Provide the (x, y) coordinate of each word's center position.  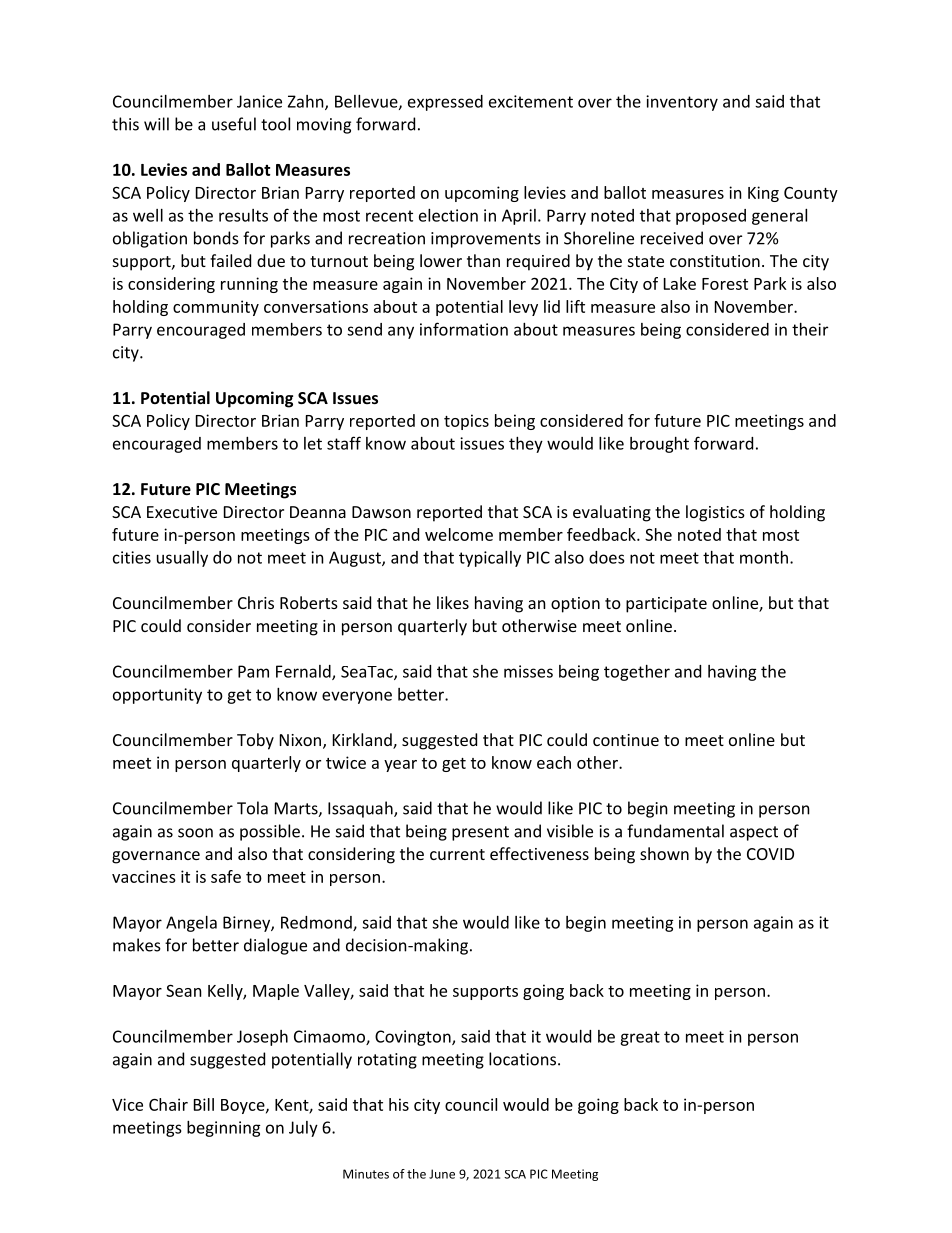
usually (182, 559)
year (400, 766)
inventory (682, 103)
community (216, 308)
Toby (255, 741)
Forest (725, 284)
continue (626, 740)
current (457, 854)
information (464, 329)
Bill (204, 1104)
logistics (715, 513)
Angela (191, 924)
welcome (459, 534)
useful (234, 124)
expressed (445, 103)
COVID (770, 854)
